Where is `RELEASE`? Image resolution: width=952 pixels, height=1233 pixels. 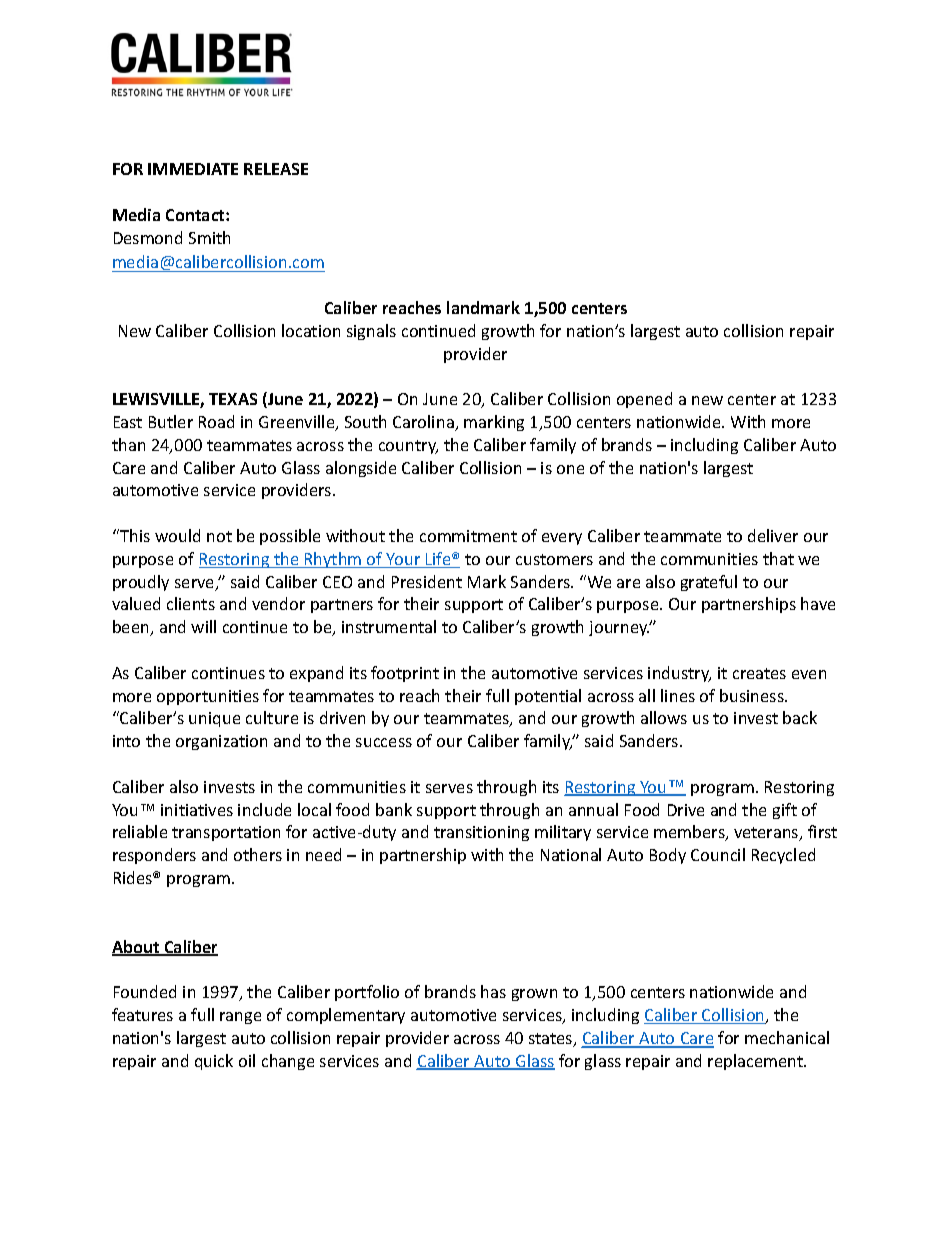
RELEASE is located at coordinates (276, 169).
